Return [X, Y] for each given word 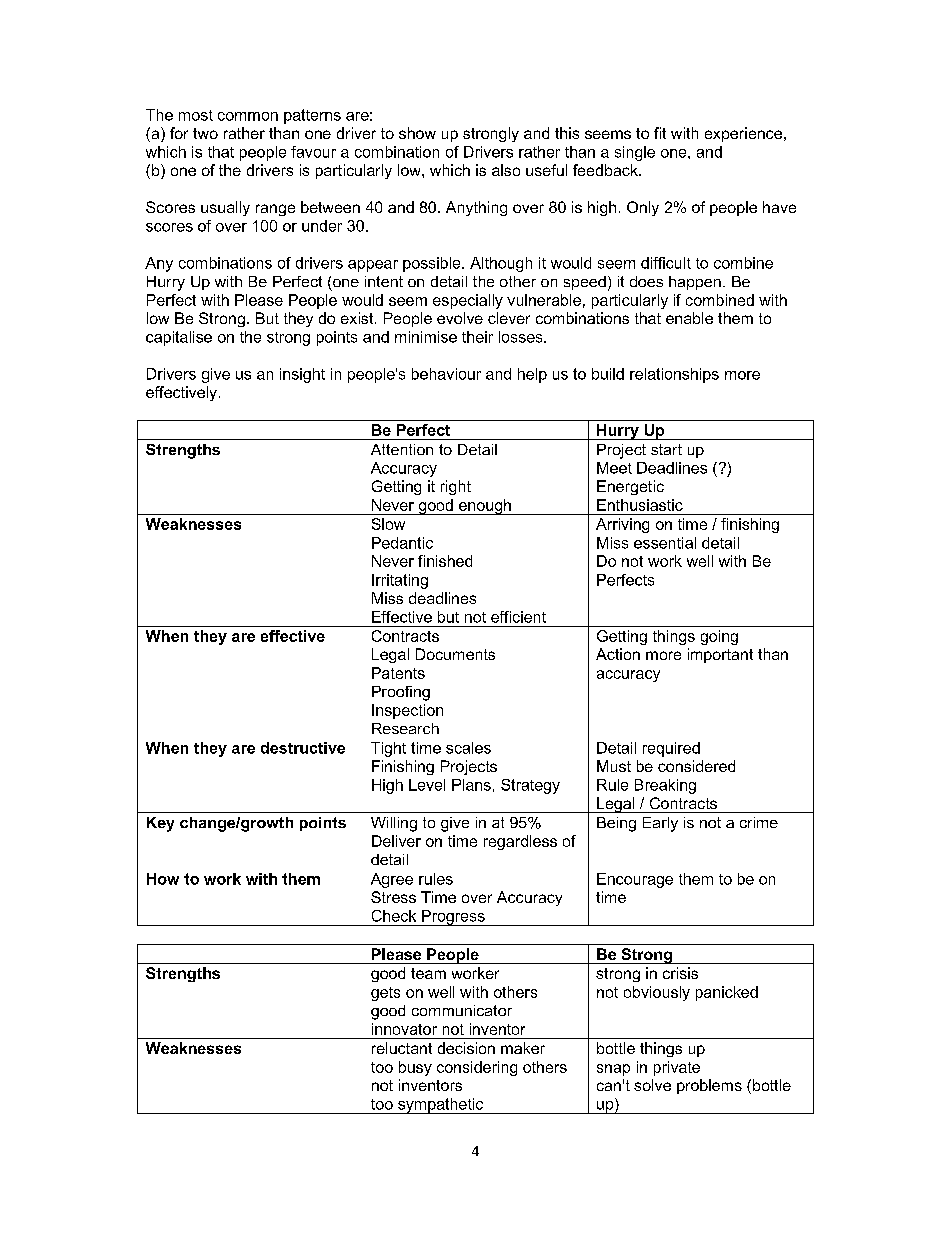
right [456, 487]
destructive [303, 748]
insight [302, 375]
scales [468, 748]
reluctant [402, 1048]
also [506, 170]
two [205, 133]
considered [696, 766]
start [666, 449]
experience [743, 134]
